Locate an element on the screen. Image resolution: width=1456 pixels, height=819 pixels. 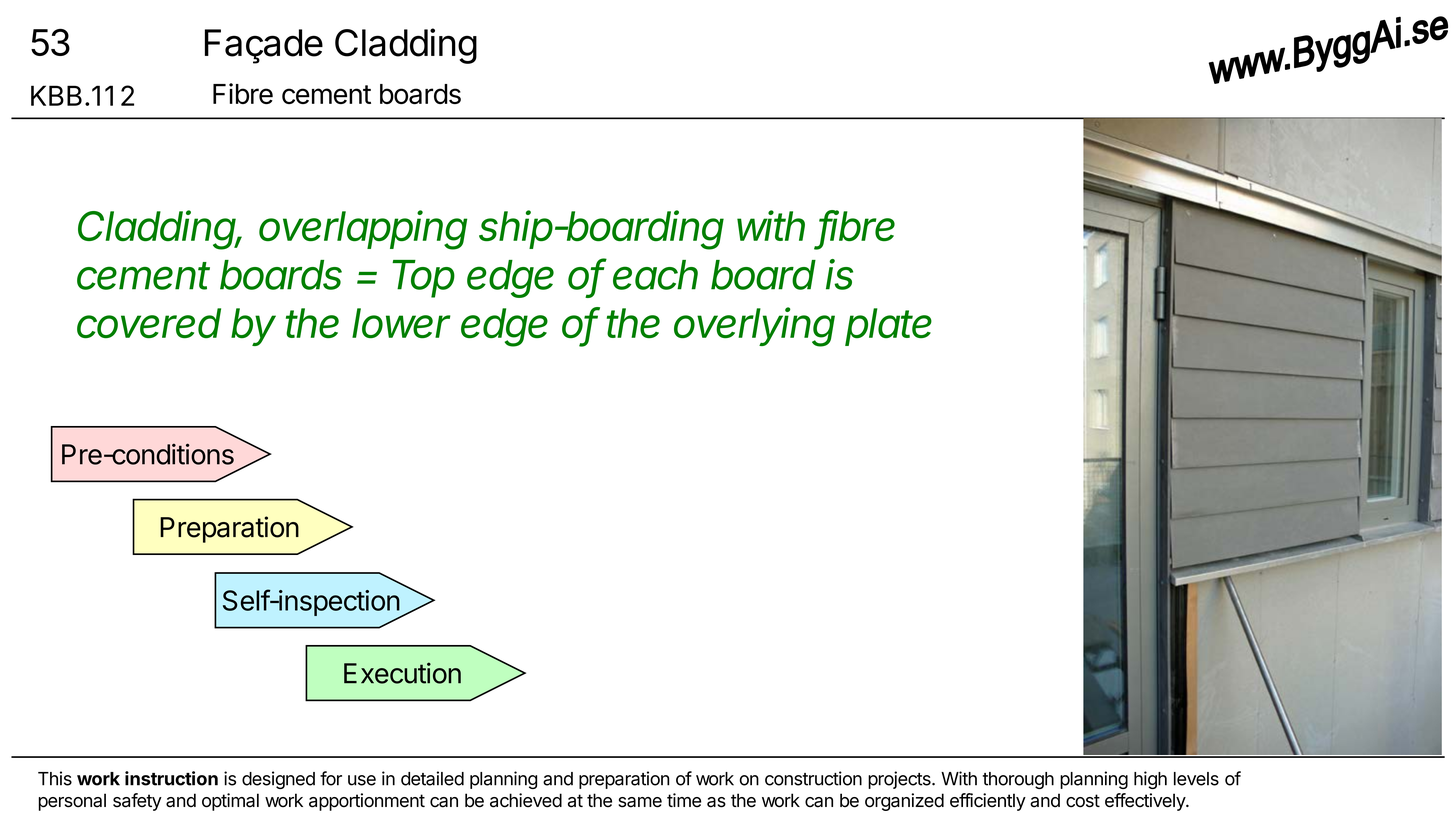
instruction is located at coordinates (171, 778).
